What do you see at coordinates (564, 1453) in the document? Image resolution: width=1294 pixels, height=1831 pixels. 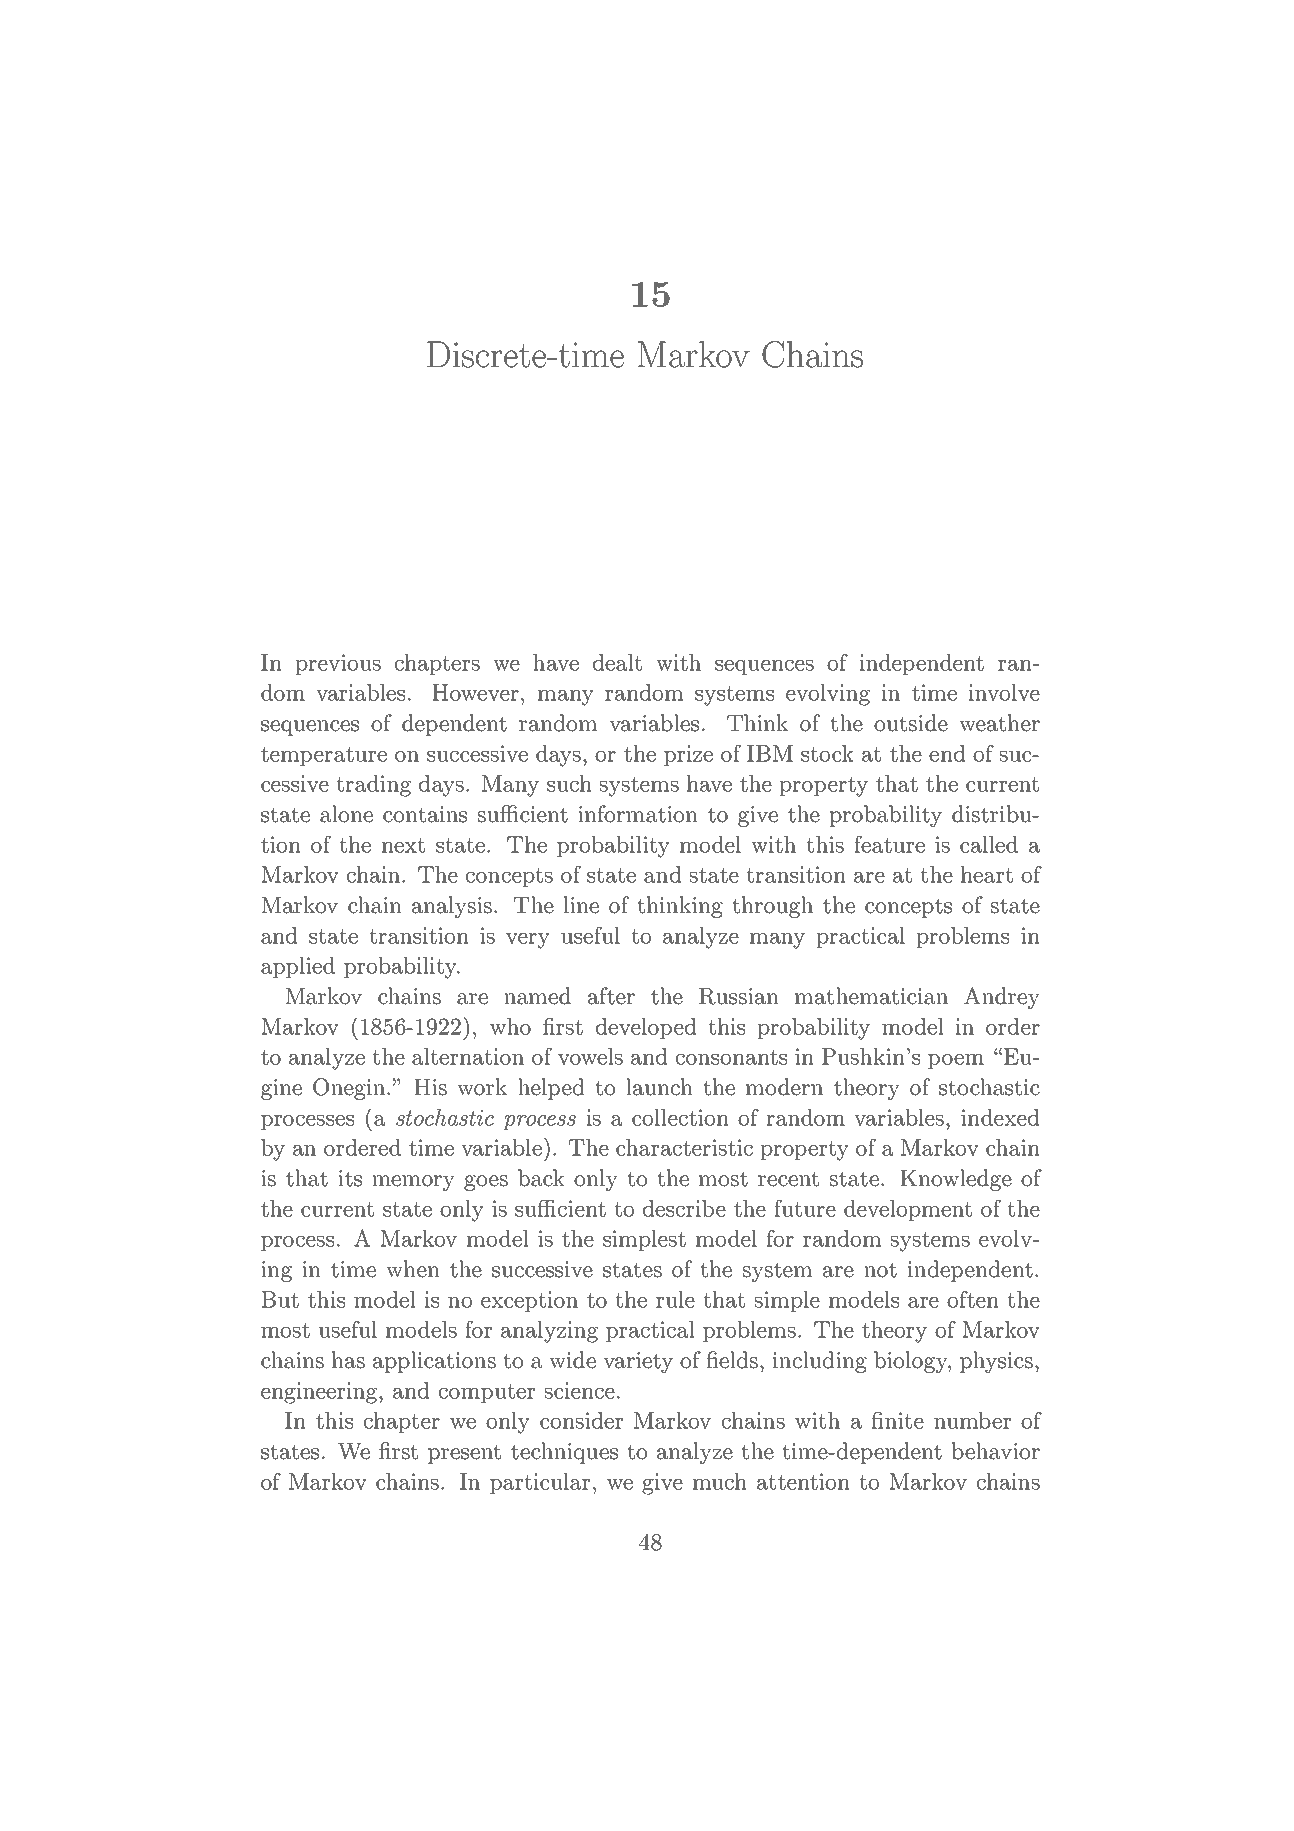 I see `techniques` at bounding box center [564, 1453].
